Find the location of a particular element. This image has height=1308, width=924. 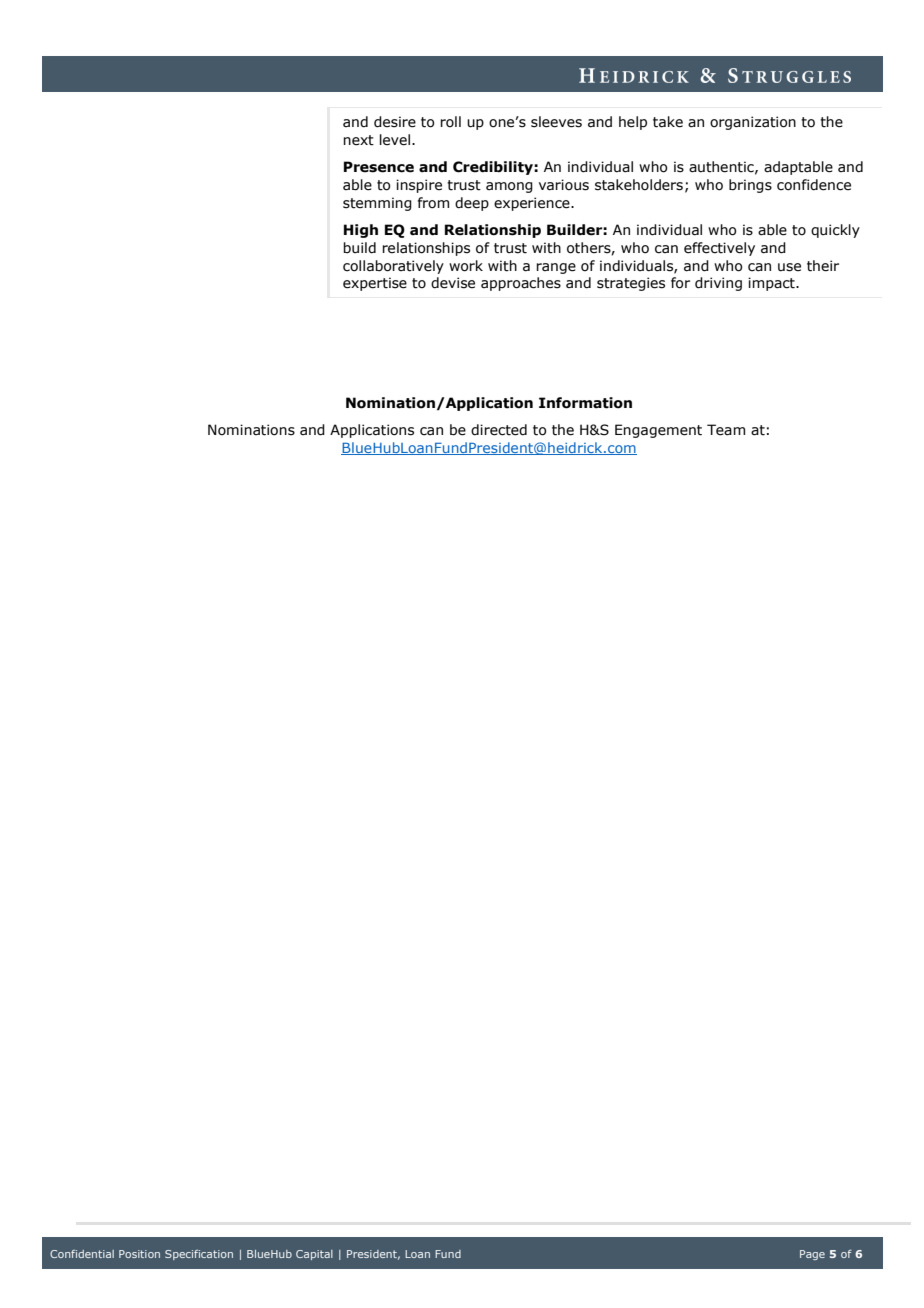

driving is located at coordinates (718, 284).
